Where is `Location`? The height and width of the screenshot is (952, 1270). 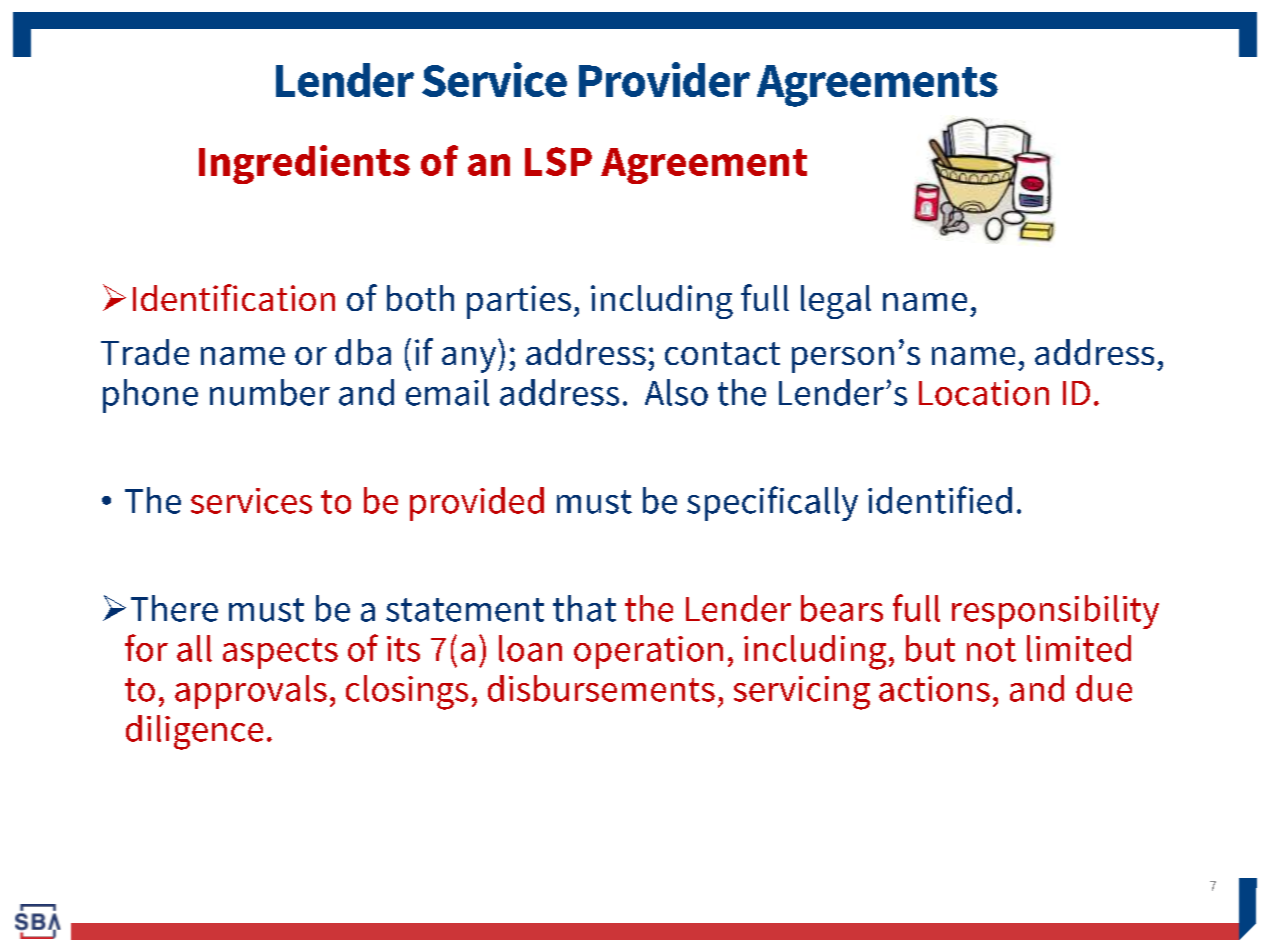
Location is located at coordinates (984, 393).
